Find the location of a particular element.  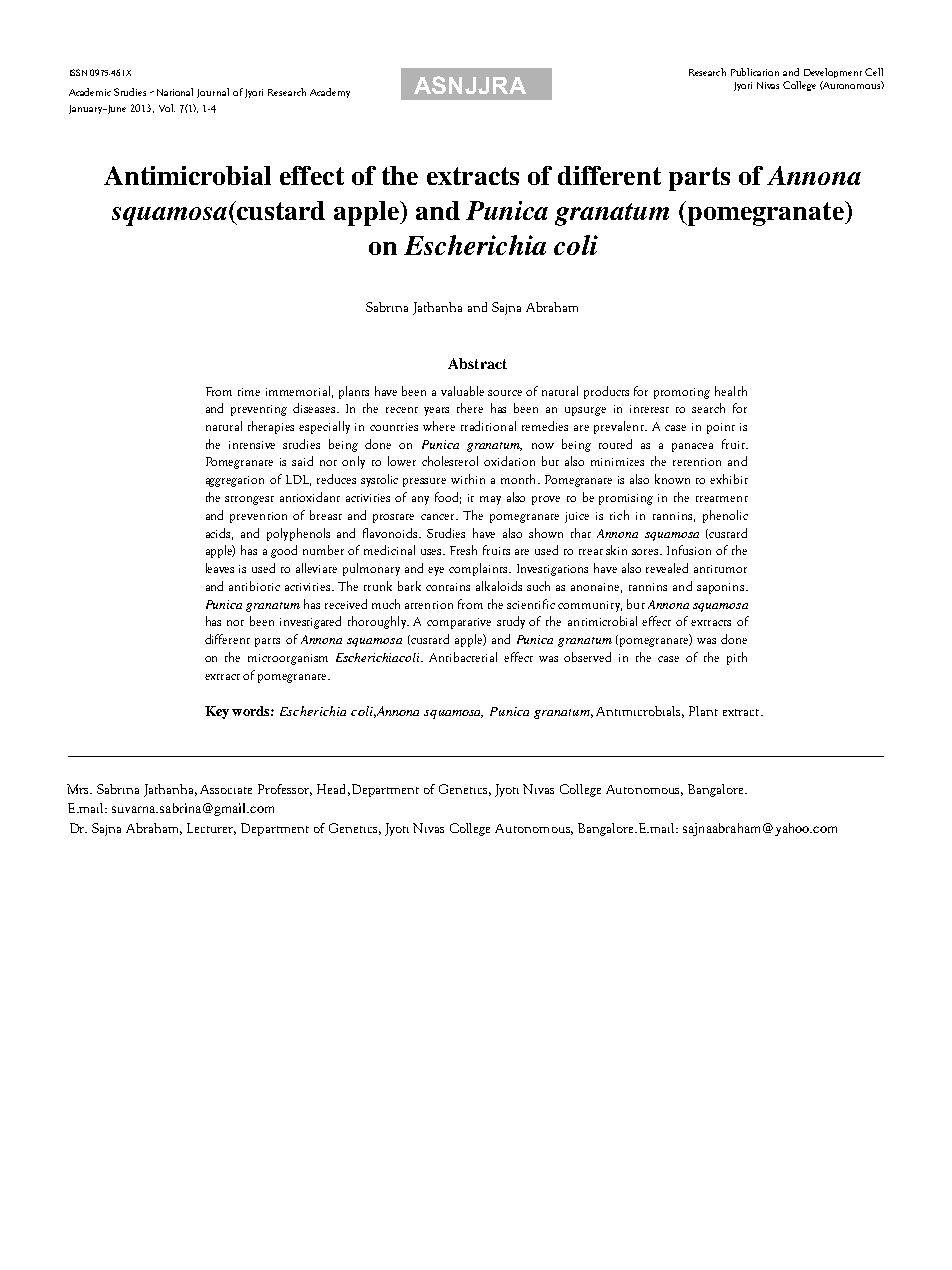

point is located at coordinates (721, 428).
